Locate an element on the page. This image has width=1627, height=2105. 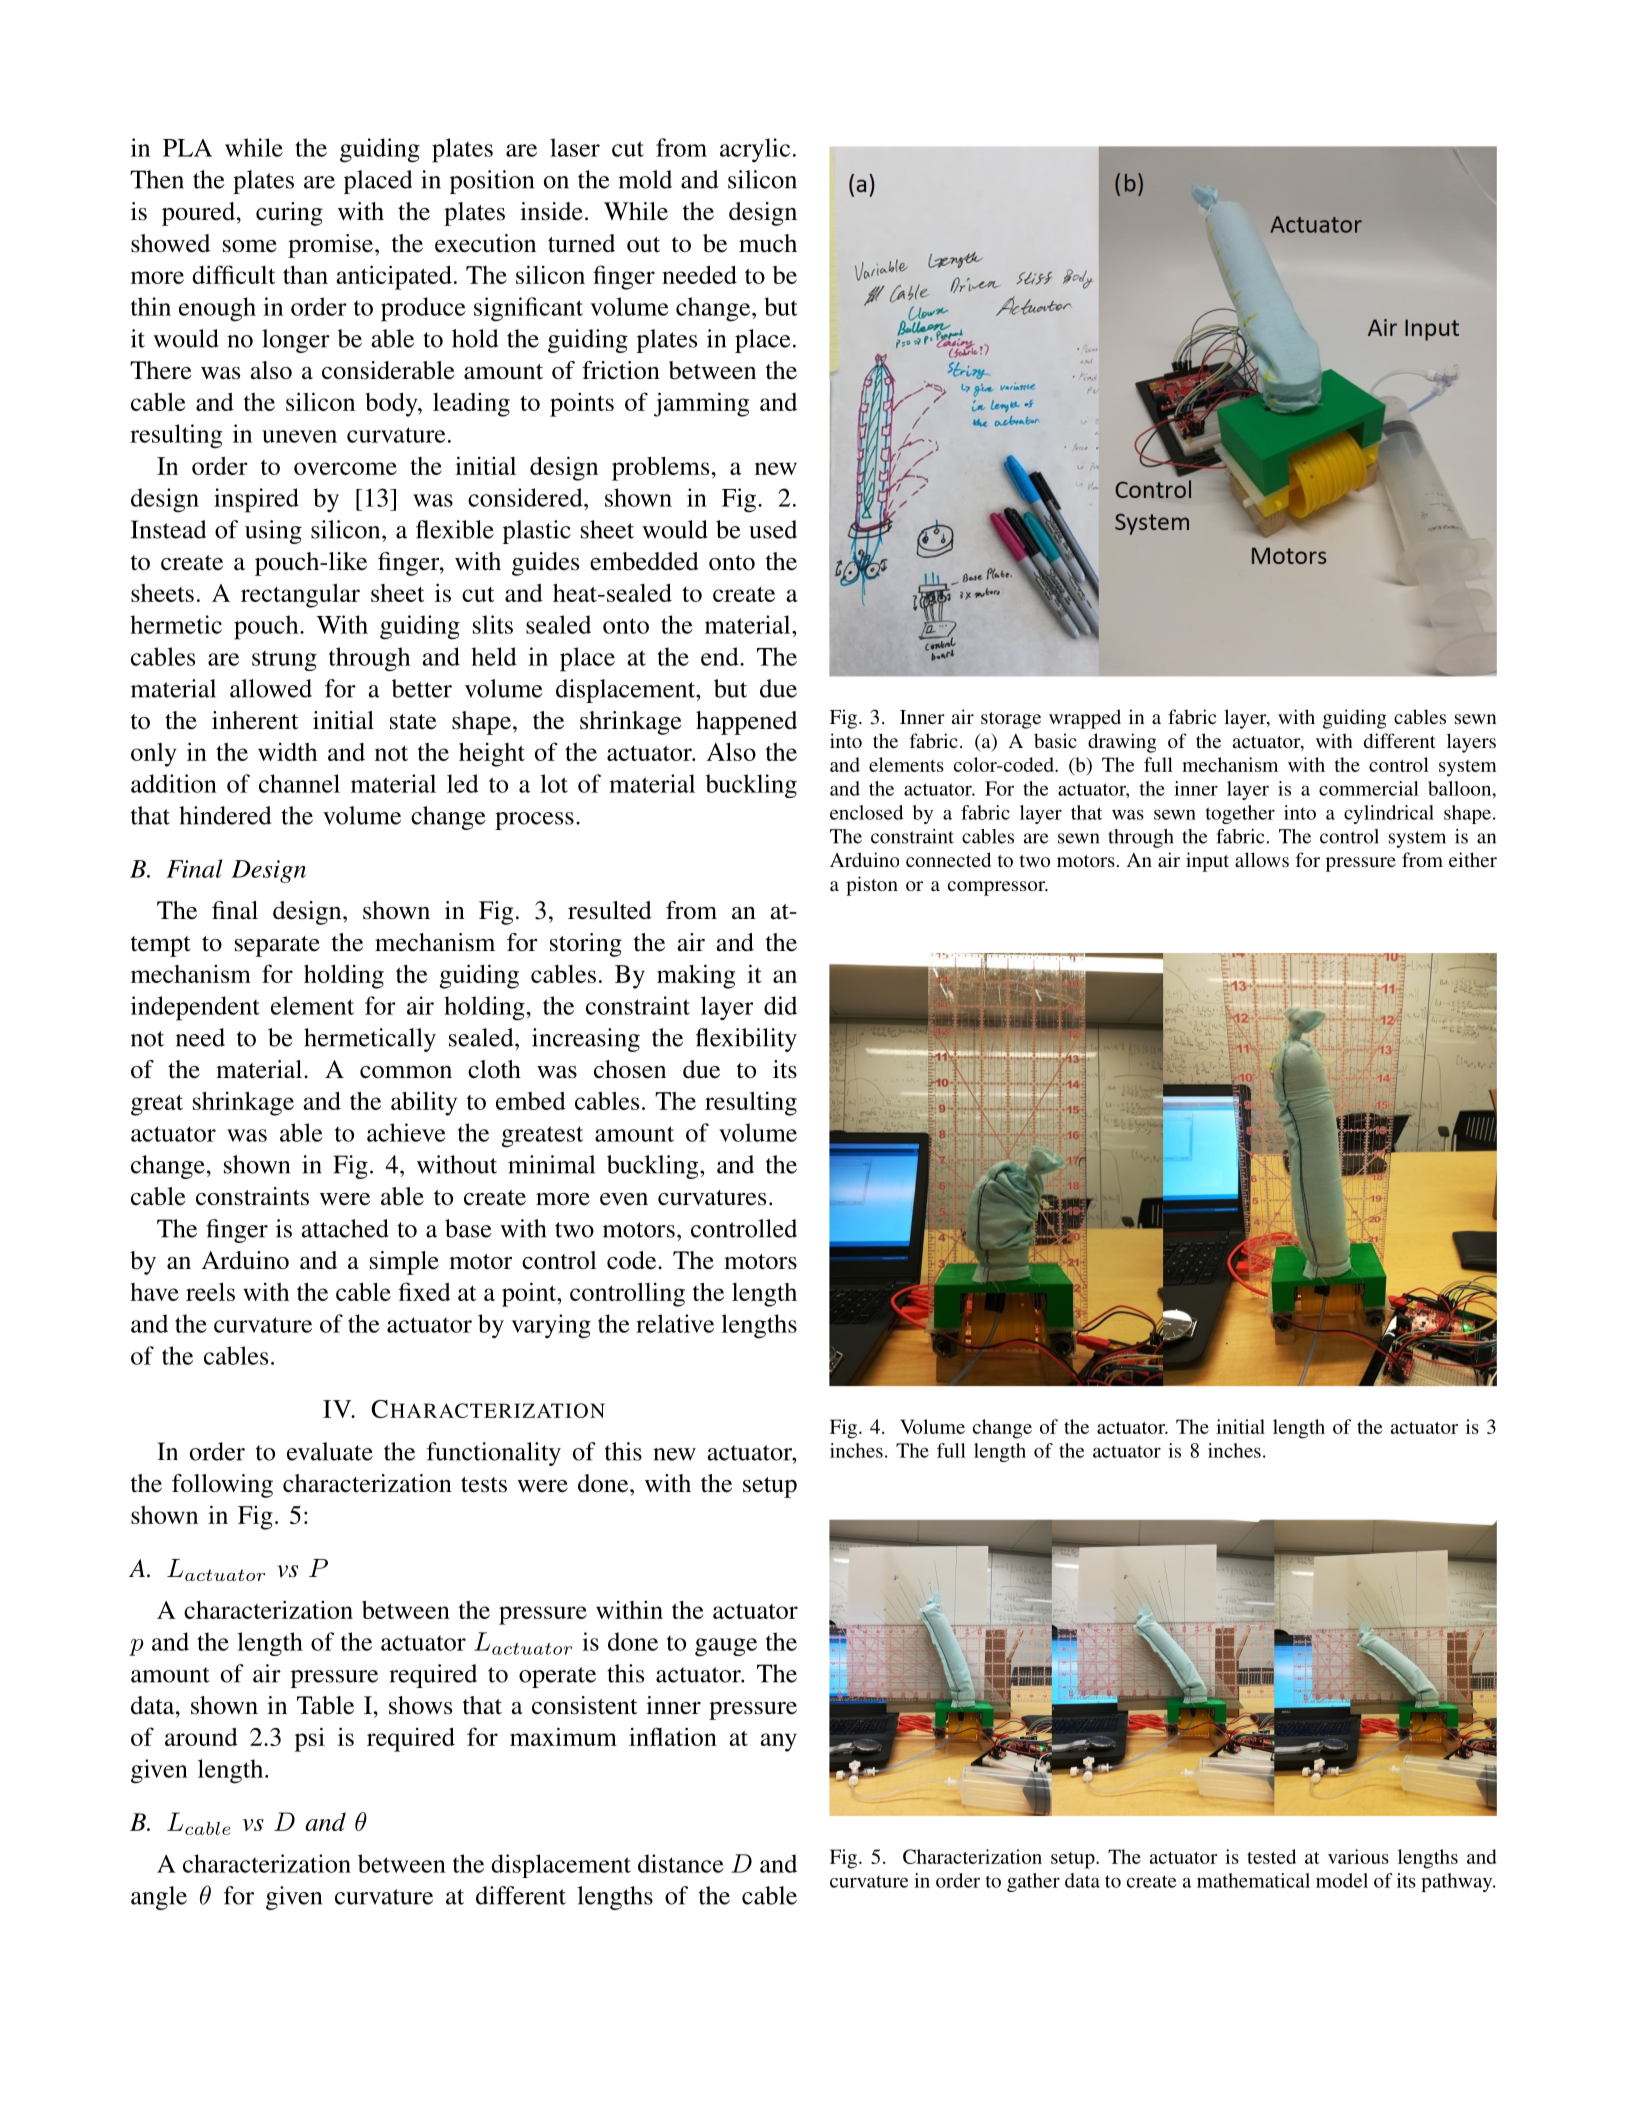
using is located at coordinates (273, 532).
